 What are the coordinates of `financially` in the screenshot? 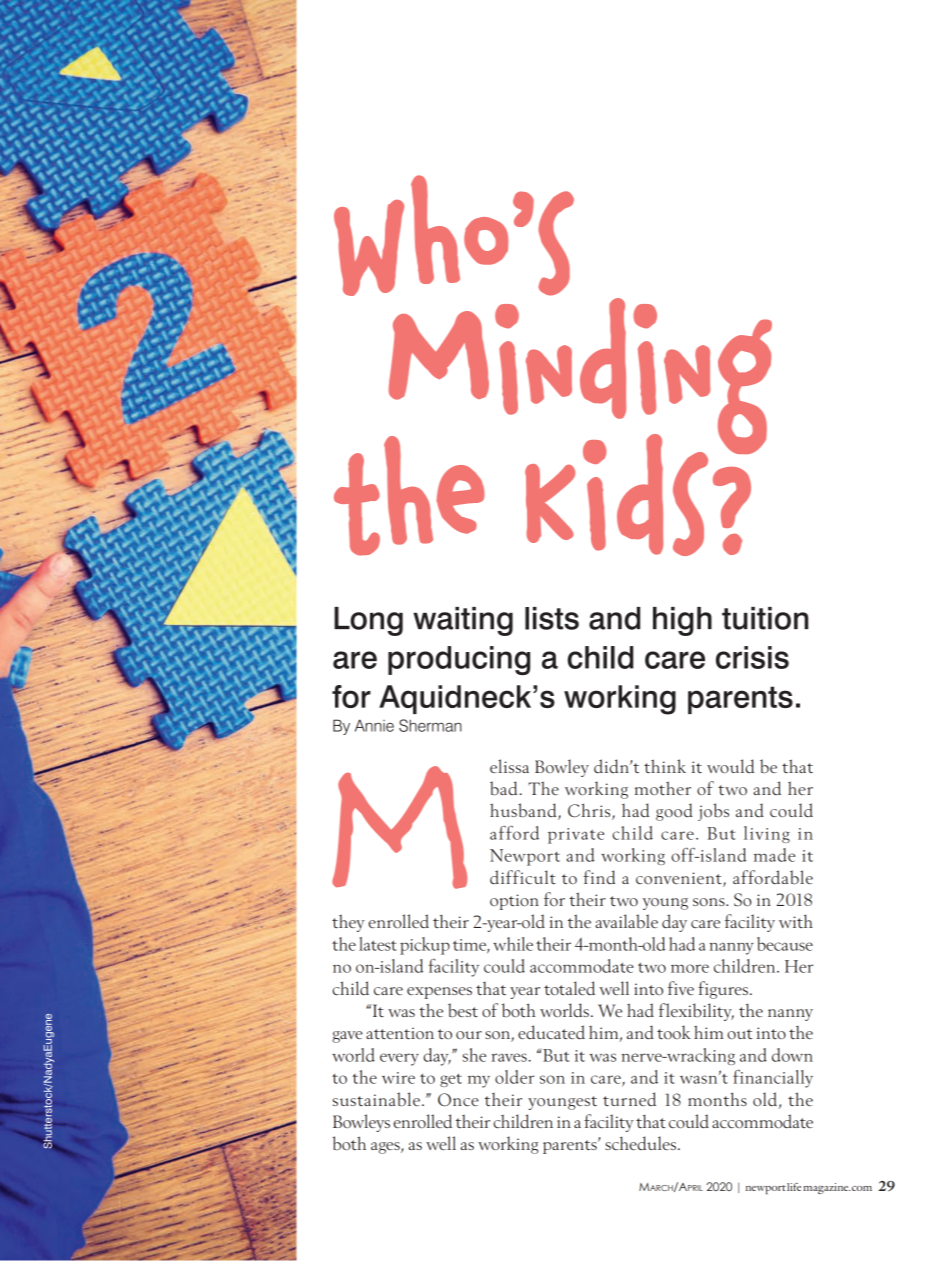 It's located at (773, 1079).
